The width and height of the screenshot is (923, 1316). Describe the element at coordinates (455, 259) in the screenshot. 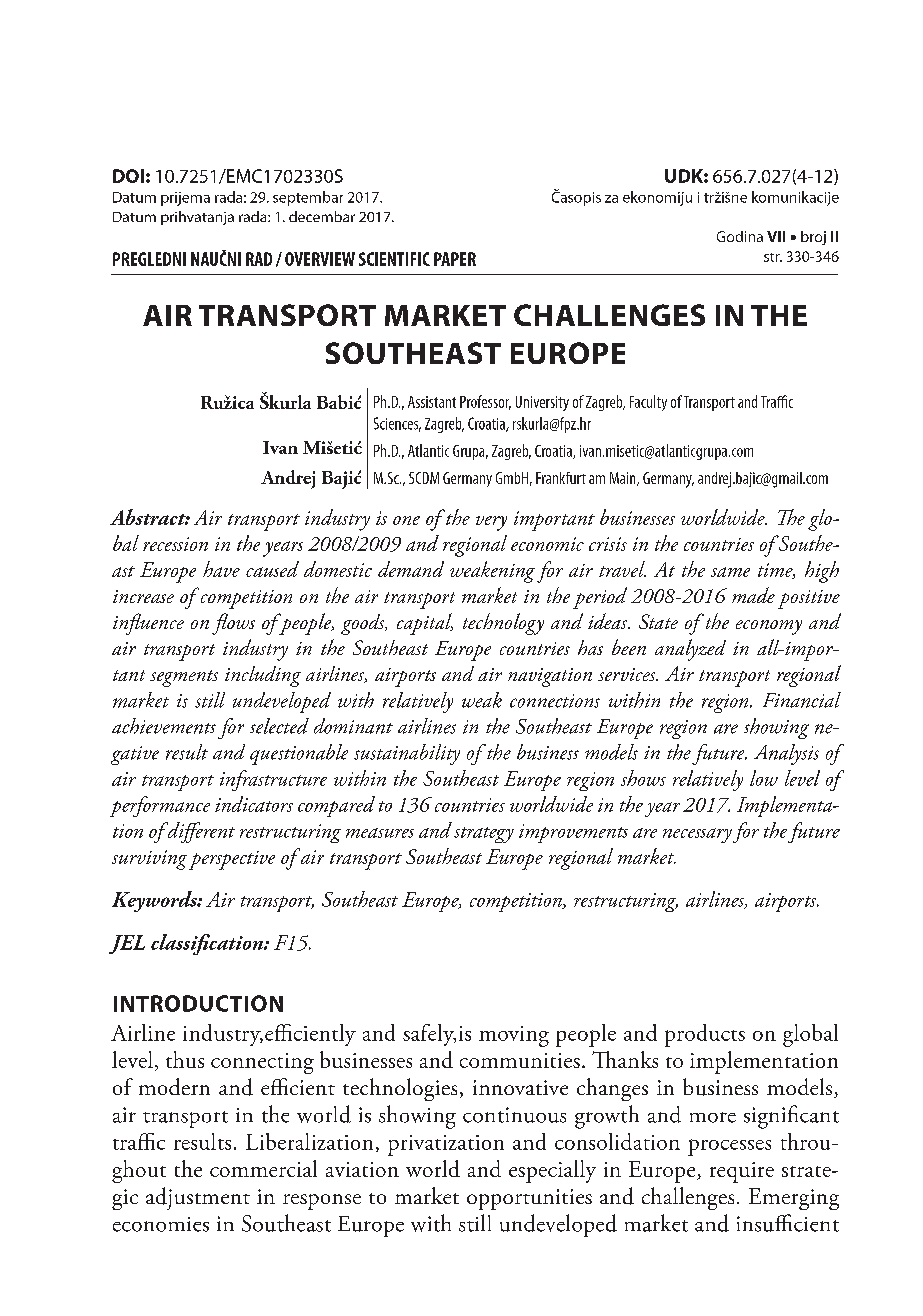

I see `PAPER` at that location.
